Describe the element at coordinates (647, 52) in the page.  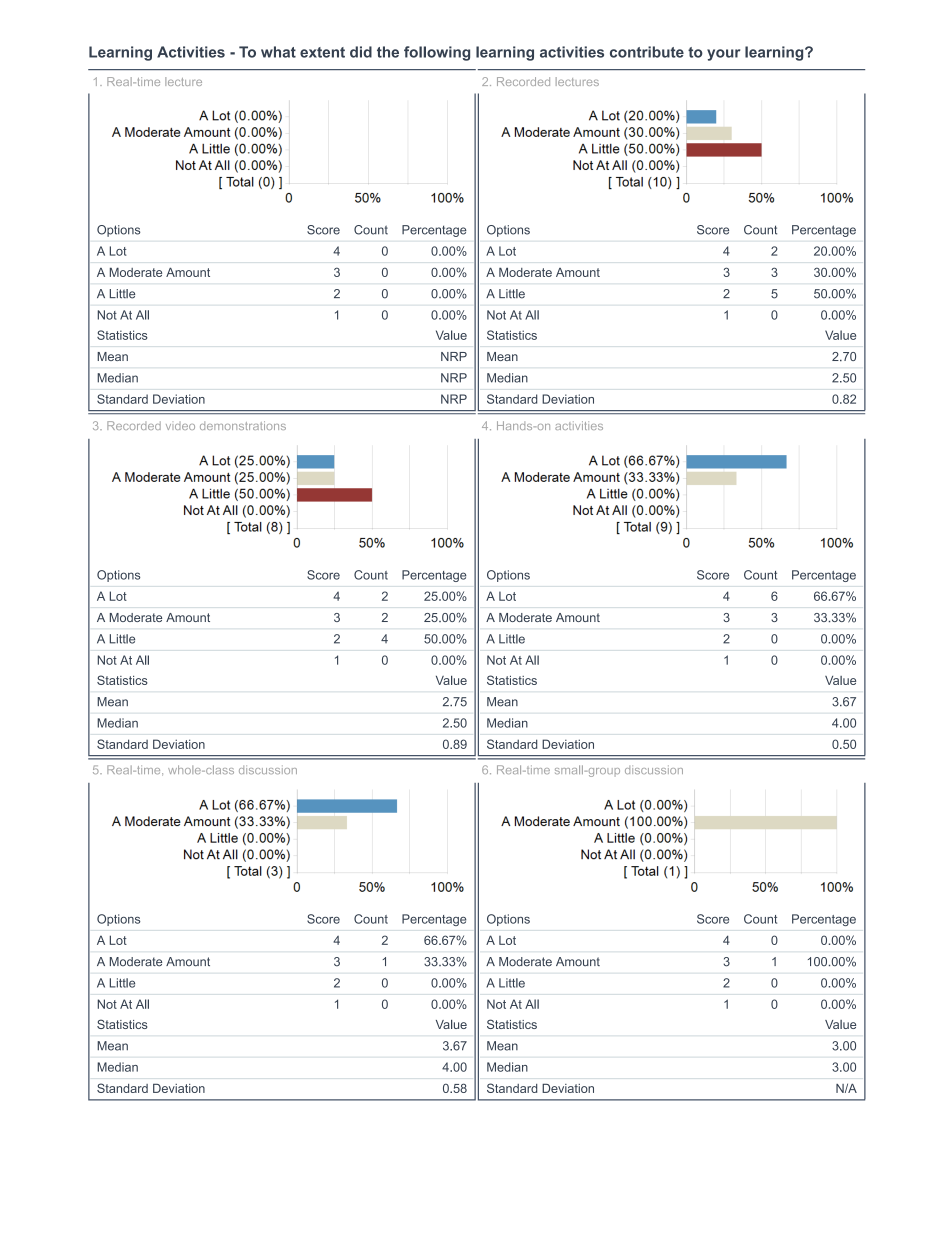
I see `contribute` at that location.
